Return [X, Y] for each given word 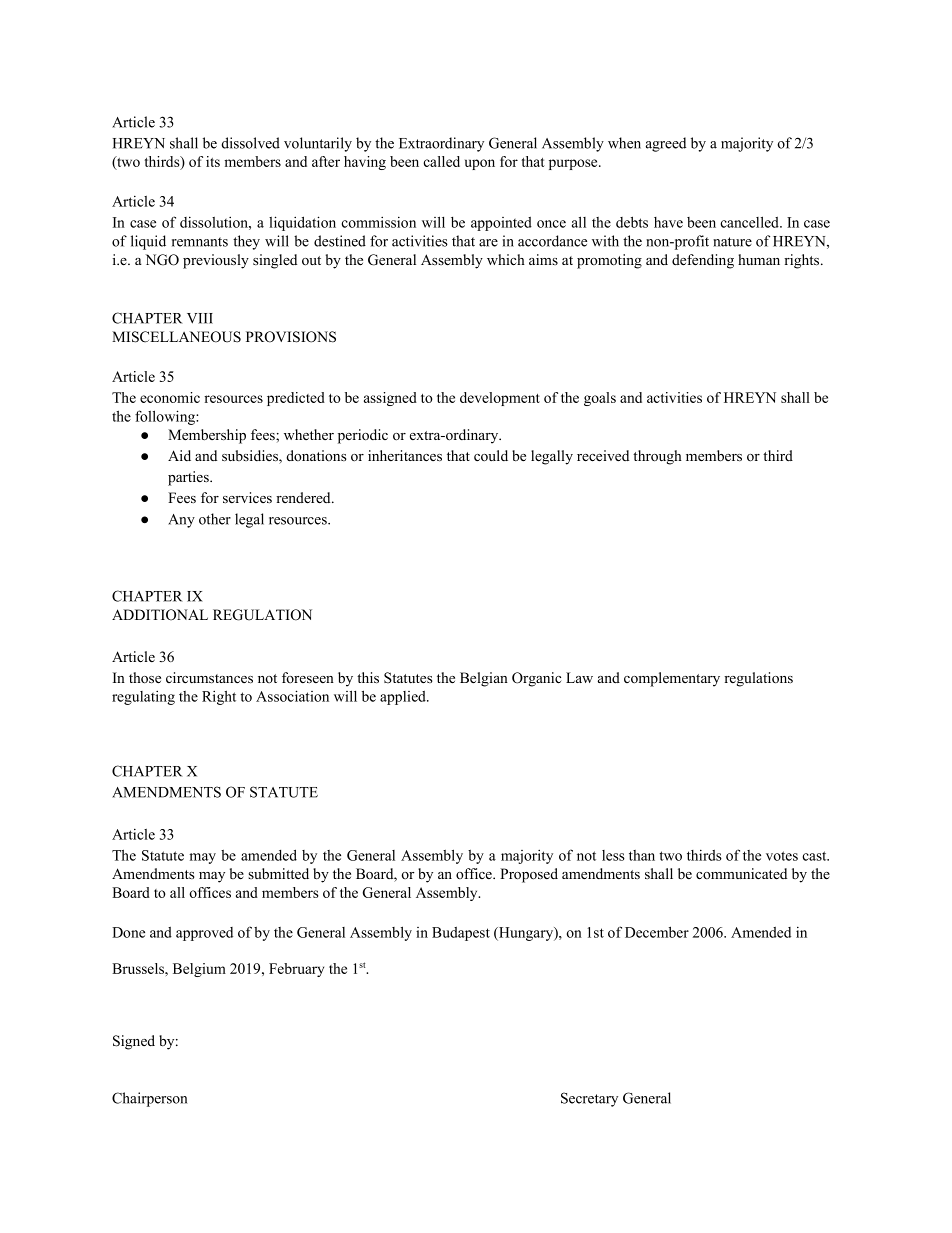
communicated [741, 873]
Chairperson [149, 1099]
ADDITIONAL [160, 615]
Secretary [589, 1099]
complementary [672, 679]
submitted [278, 873]
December [657, 932]
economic [170, 397]
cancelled [751, 222]
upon [480, 164]
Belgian [484, 679]
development [500, 399]
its [213, 161]
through [657, 457]
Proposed [529, 875]
